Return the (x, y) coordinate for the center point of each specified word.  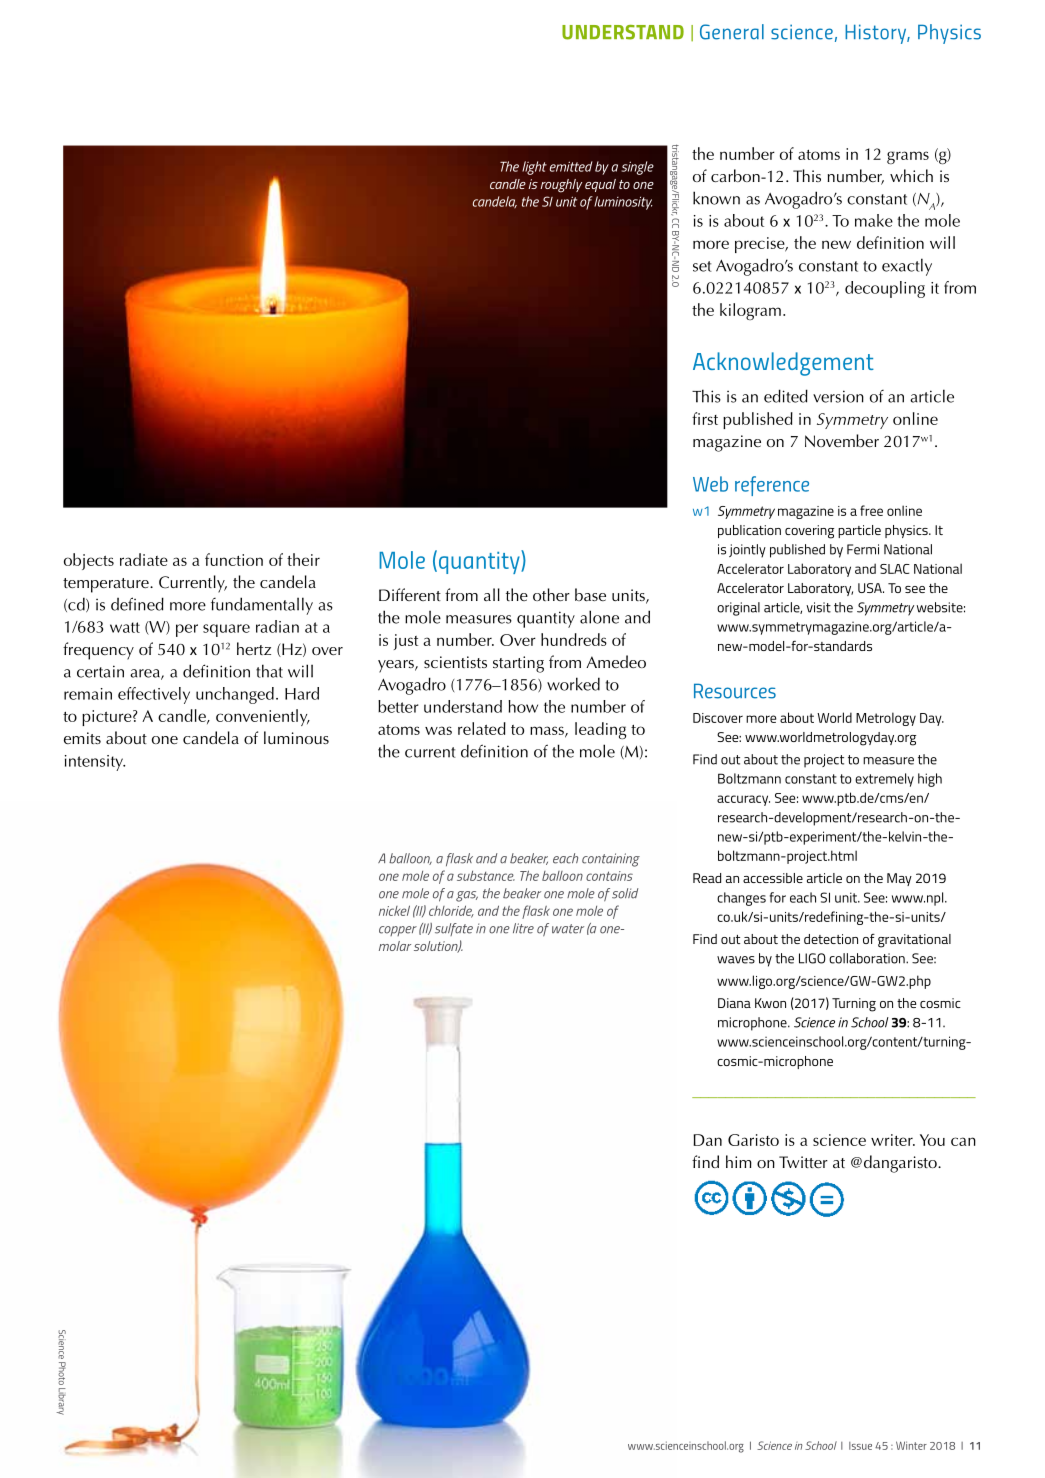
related (482, 728)
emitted (571, 166)
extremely (884, 780)
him (739, 1161)
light (534, 168)
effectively (154, 695)
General (732, 32)
